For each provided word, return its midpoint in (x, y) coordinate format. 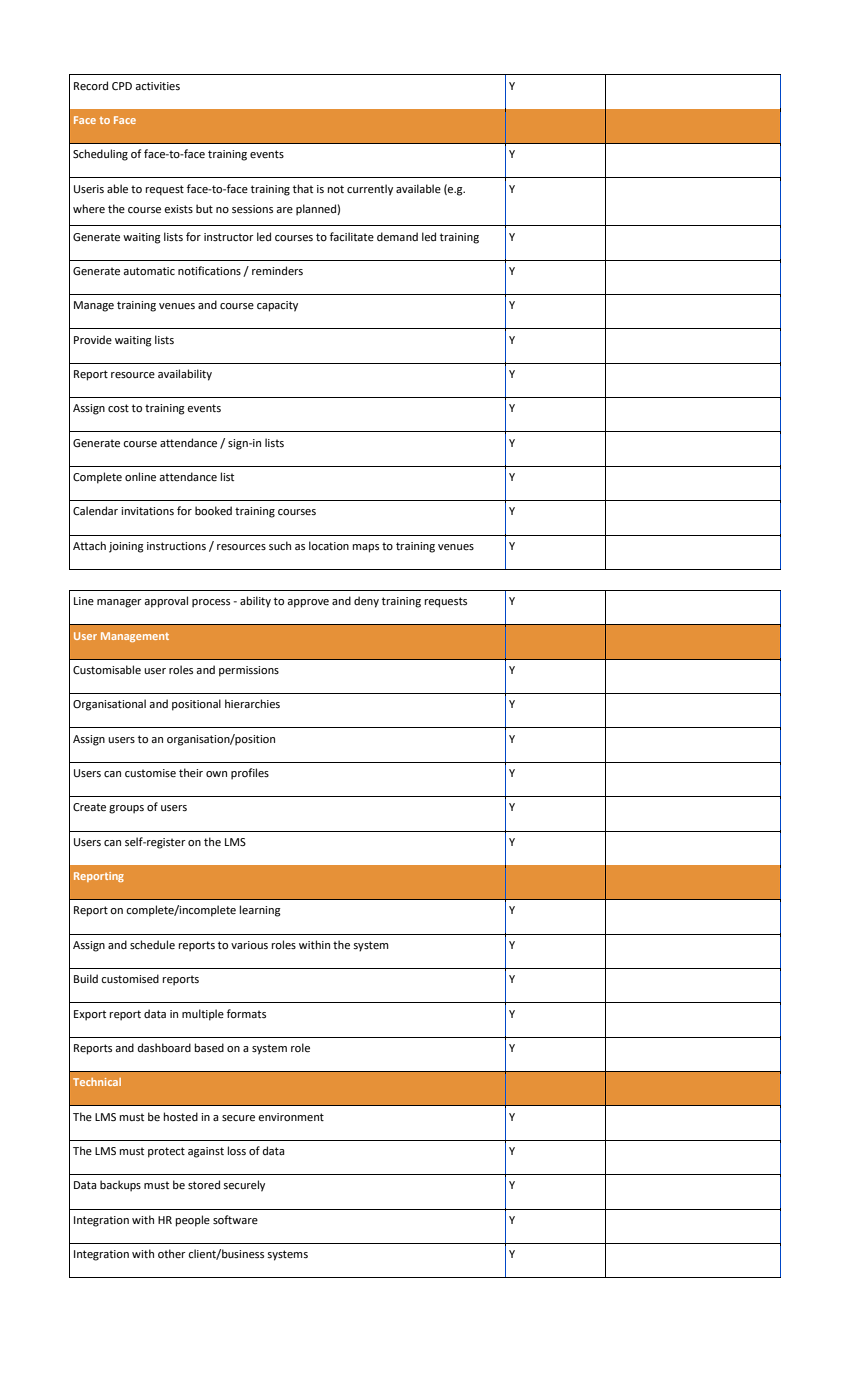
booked (213, 511)
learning (260, 911)
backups (120, 1186)
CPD (122, 86)
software (235, 1219)
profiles (250, 774)
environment (291, 1117)
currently (370, 190)
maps (366, 548)
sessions (252, 209)
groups (126, 809)
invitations (147, 511)
